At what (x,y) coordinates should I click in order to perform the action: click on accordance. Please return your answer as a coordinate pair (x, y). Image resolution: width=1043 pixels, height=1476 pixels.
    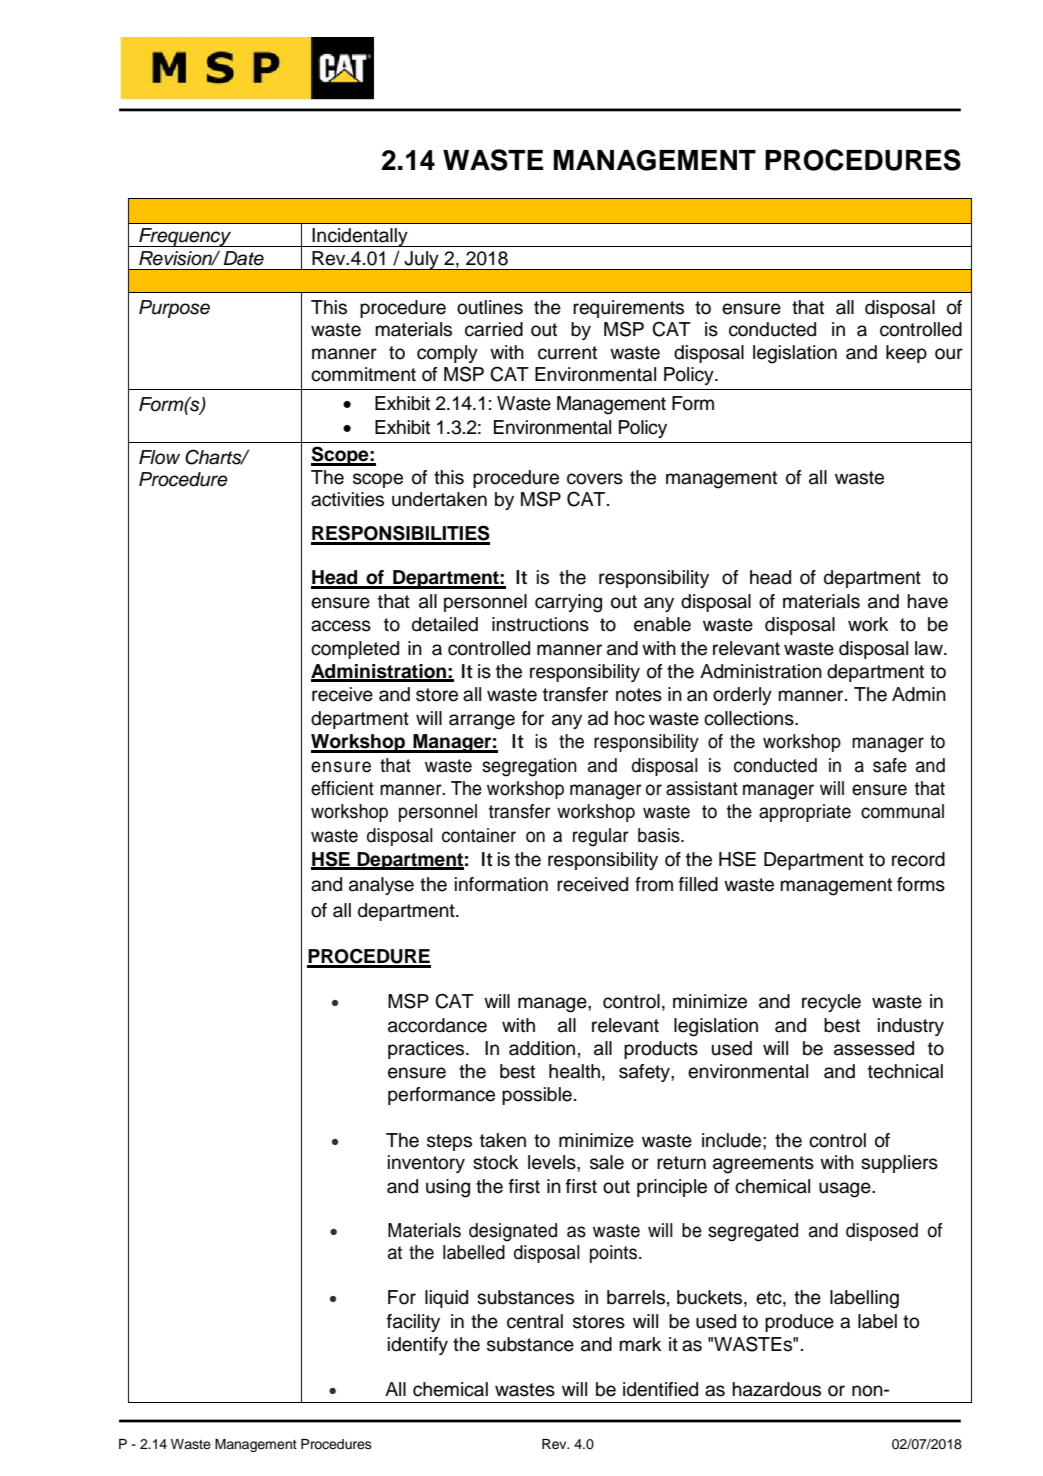
    Looking at the image, I should click on (437, 1025).
